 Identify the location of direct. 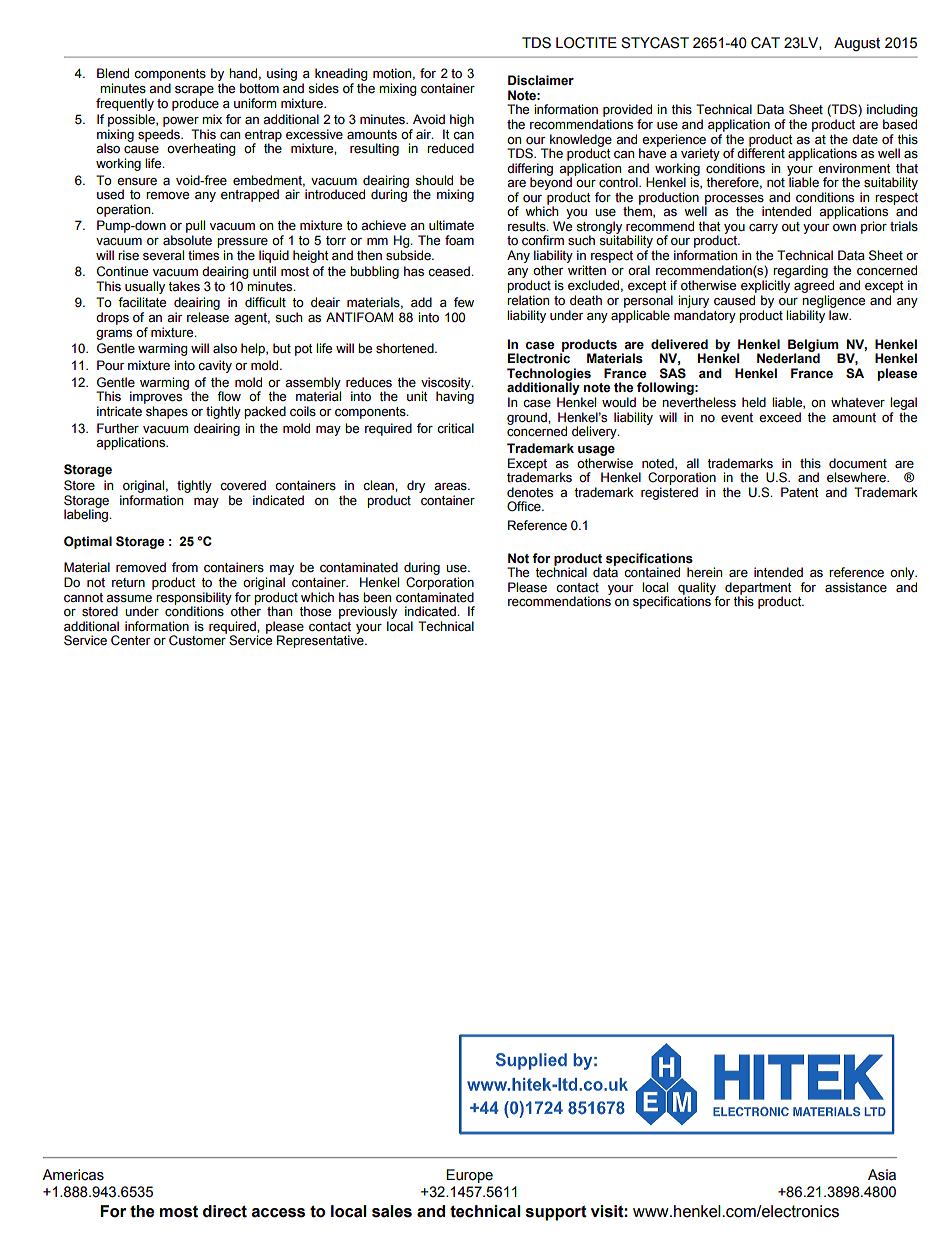
(225, 1211).
